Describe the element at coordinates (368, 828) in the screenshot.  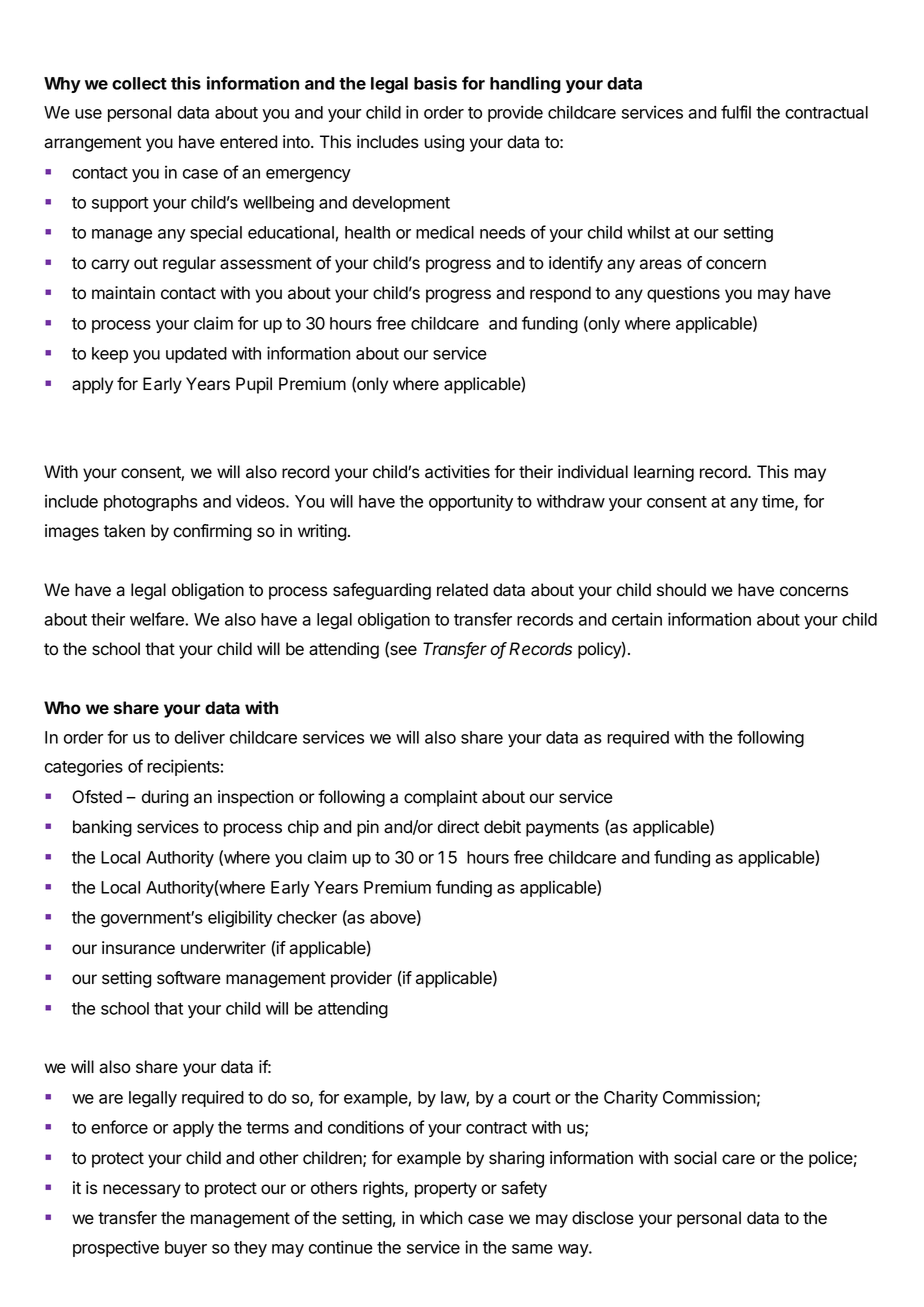
I see `pin` at that location.
